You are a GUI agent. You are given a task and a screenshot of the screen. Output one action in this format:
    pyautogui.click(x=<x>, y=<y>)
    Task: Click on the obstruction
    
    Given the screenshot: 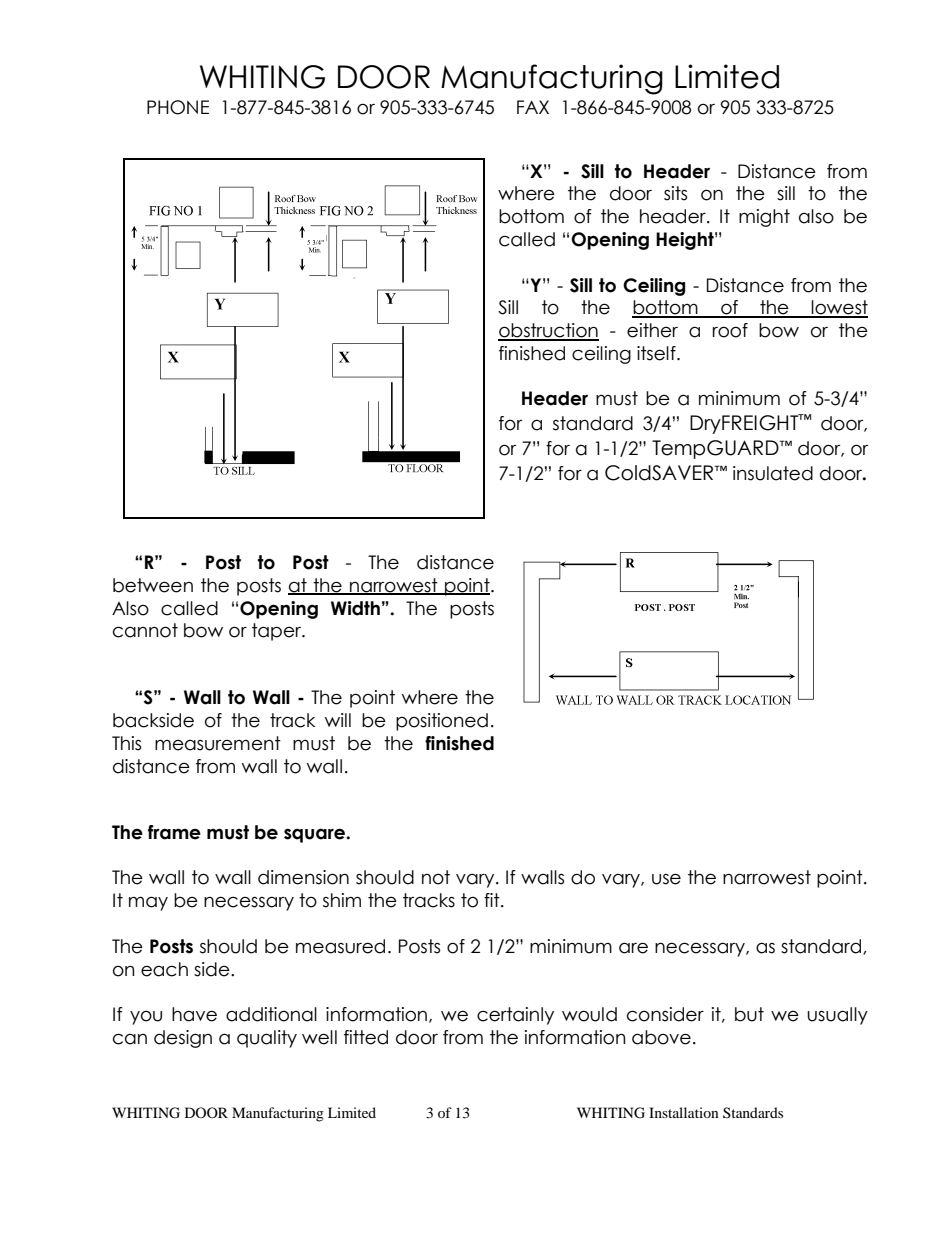 What is the action you would take?
    pyautogui.click(x=548, y=331)
